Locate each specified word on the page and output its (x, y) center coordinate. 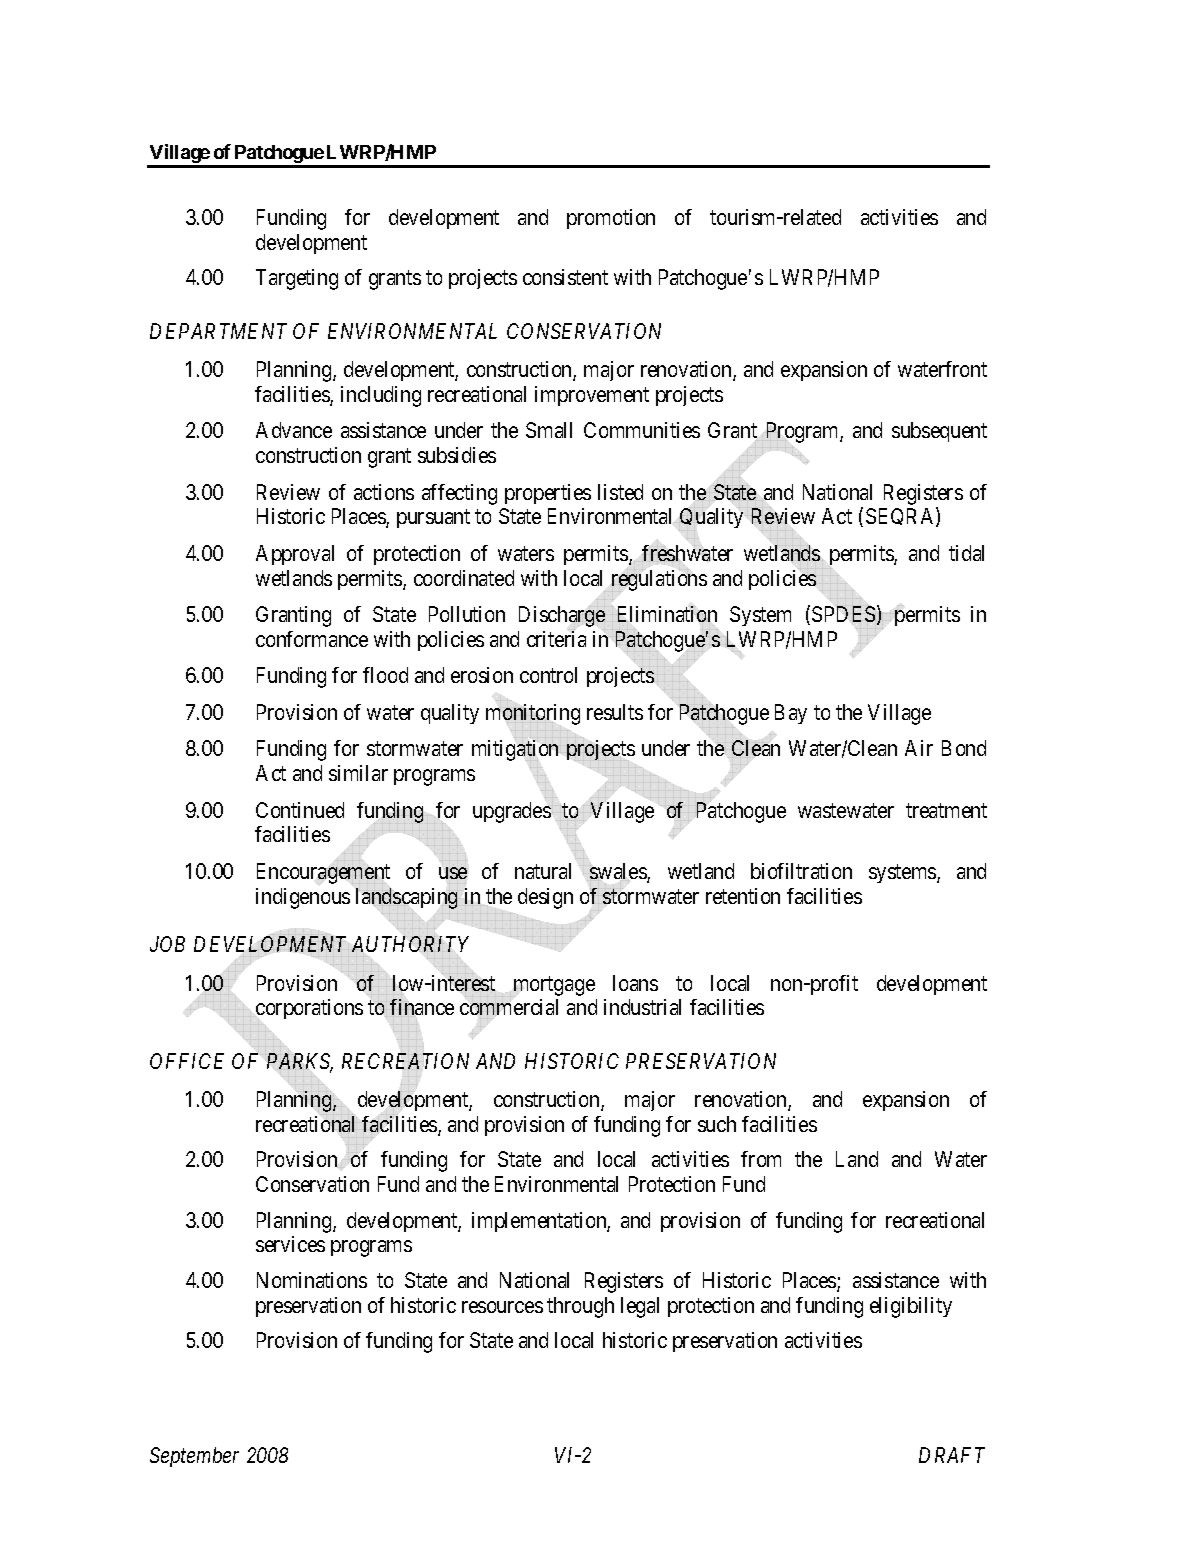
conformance (312, 639)
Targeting (297, 279)
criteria (556, 639)
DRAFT (952, 1455)
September (194, 1457)
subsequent (939, 432)
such (717, 1124)
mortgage (554, 986)
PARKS (299, 1062)
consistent (565, 277)
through (580, 1307)
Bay (791, 714)
